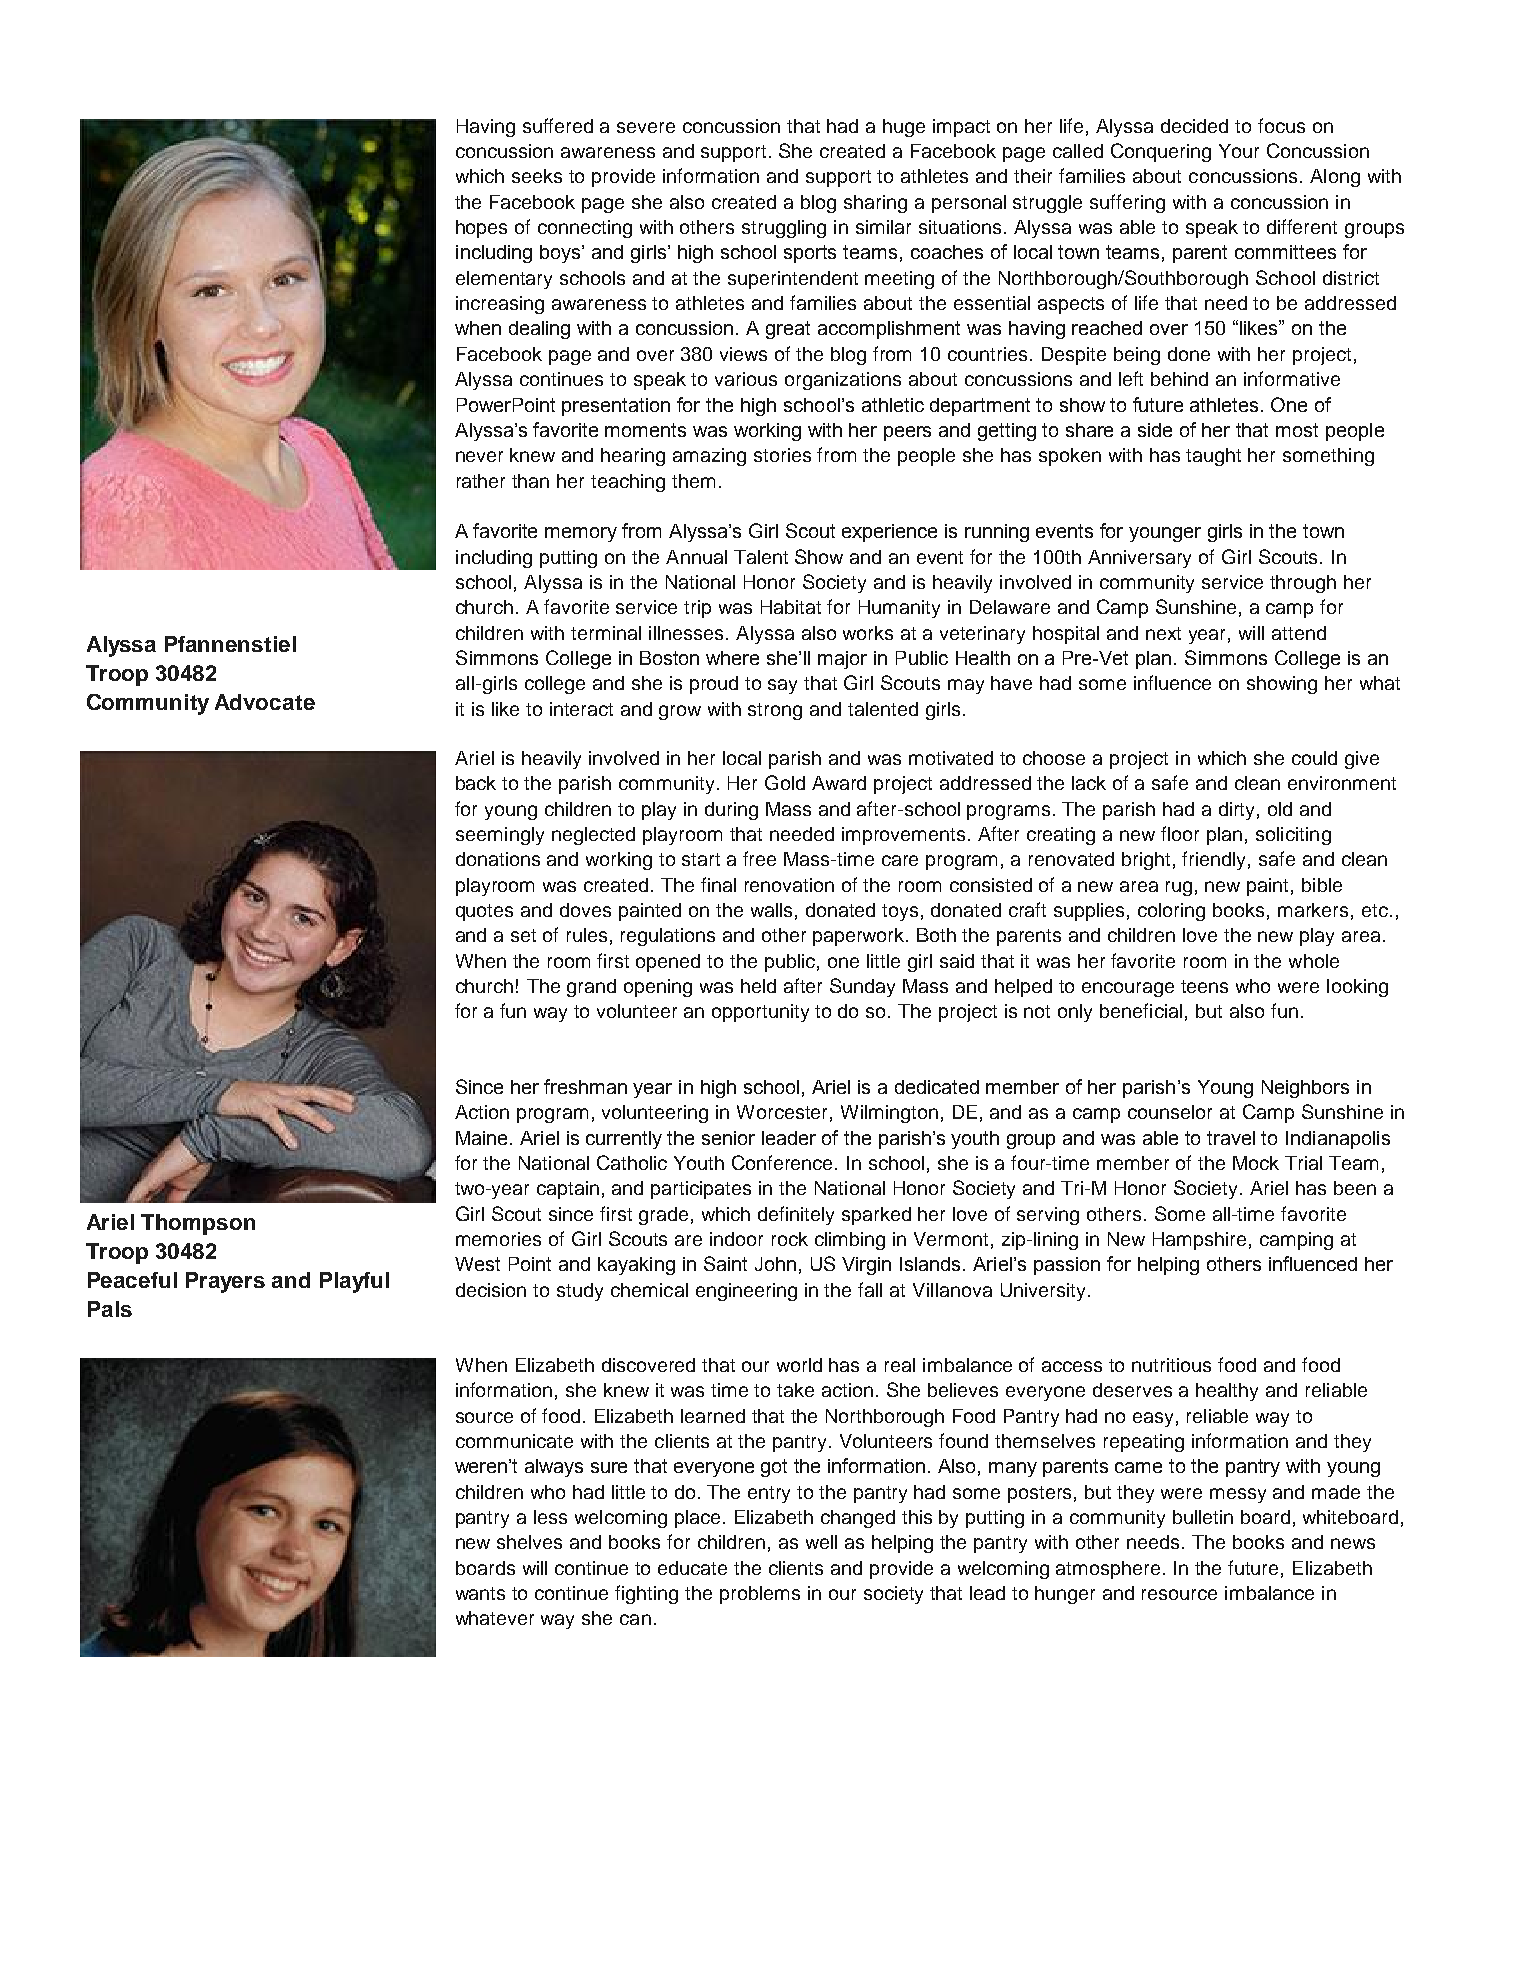 The width and height of the document is (1521, 1968). Describe the element at coordinates (480, 1593) in the document. I see `wants` at that location.
